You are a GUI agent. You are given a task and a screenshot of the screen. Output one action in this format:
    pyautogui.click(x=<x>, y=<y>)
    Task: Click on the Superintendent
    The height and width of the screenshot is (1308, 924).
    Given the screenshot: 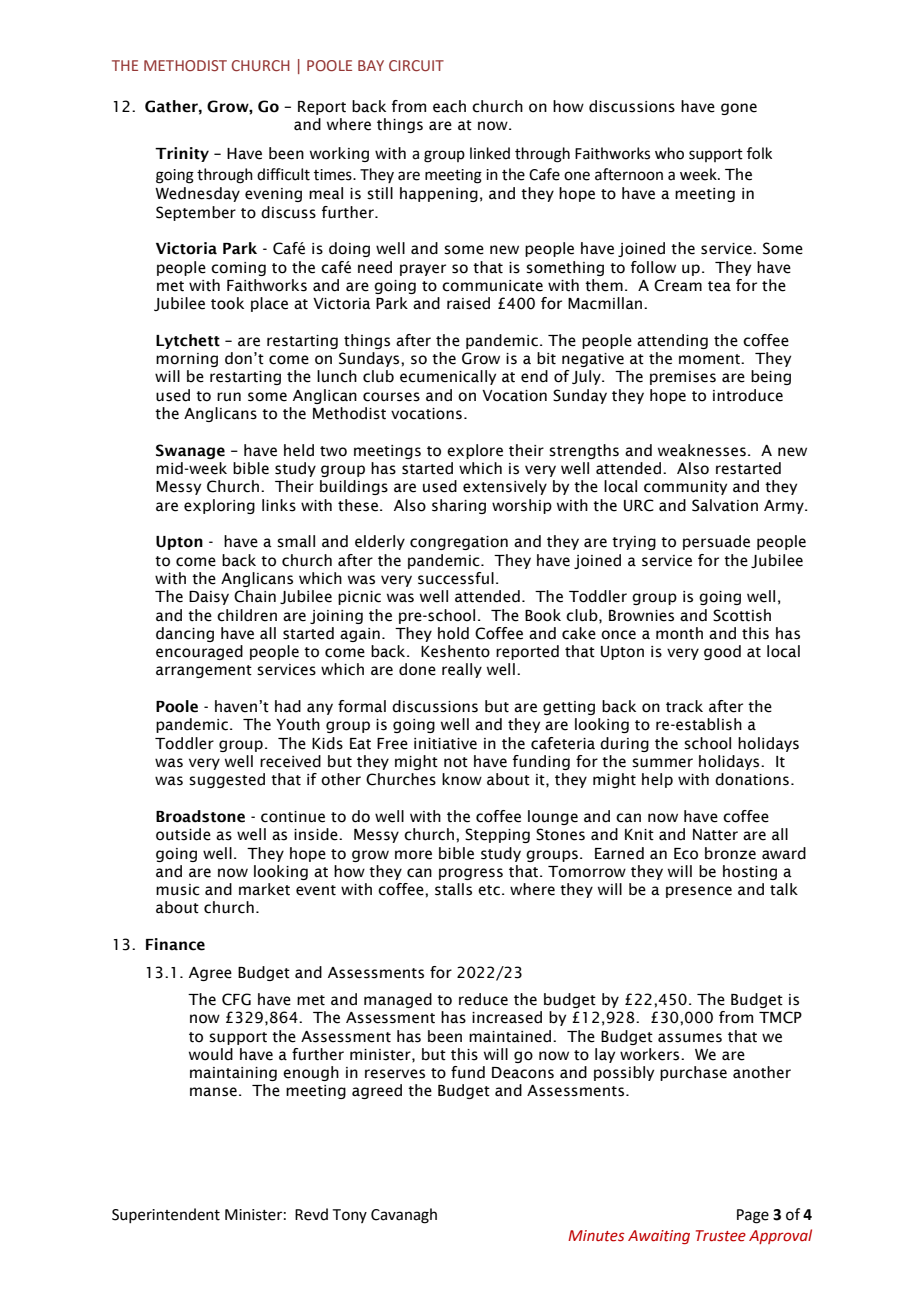 What is the action you would take?
    pyautogui.click(x=166, y=1215)
